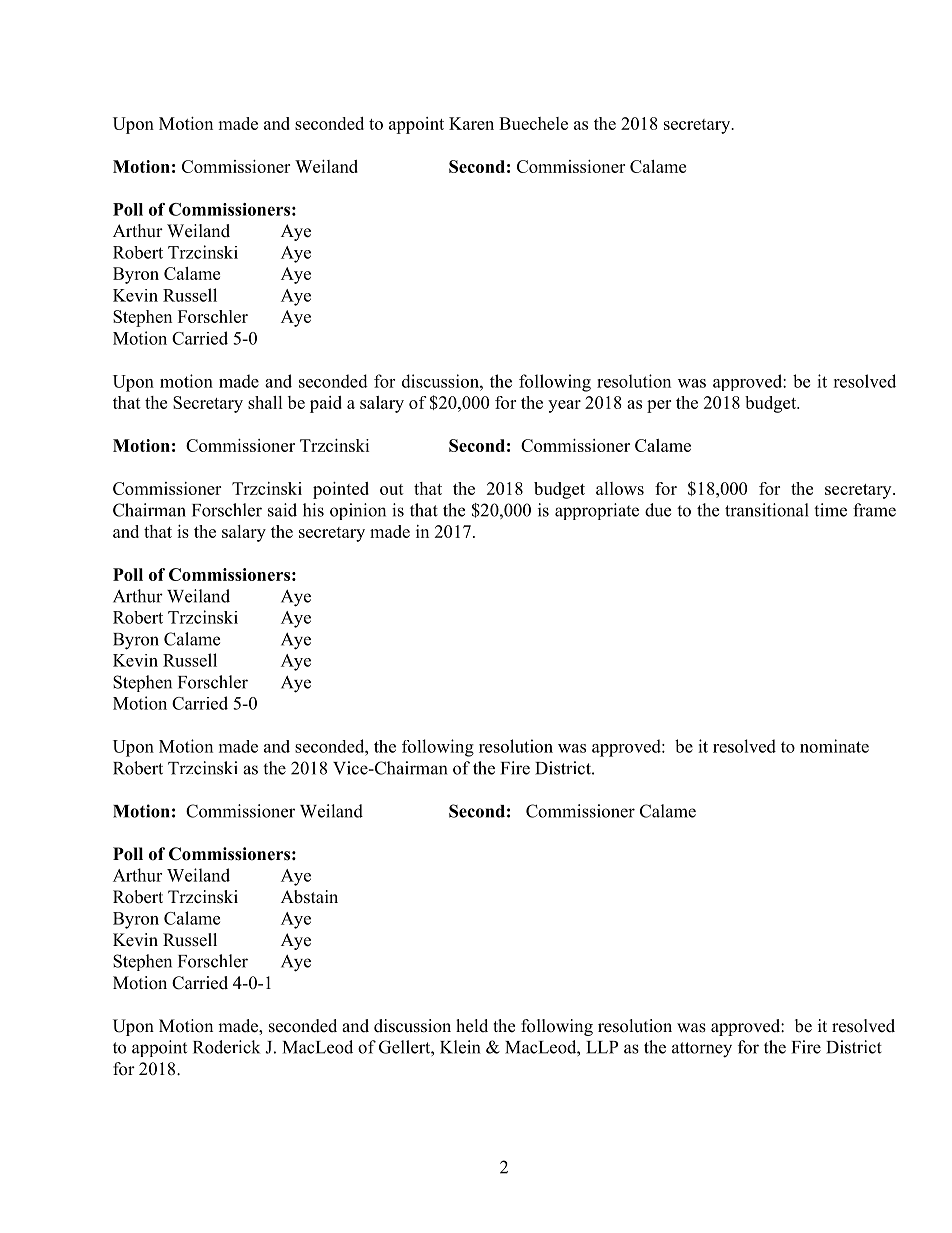 This document has width=952, height=1233. I want to click on appropriate, so click(597, 511).
